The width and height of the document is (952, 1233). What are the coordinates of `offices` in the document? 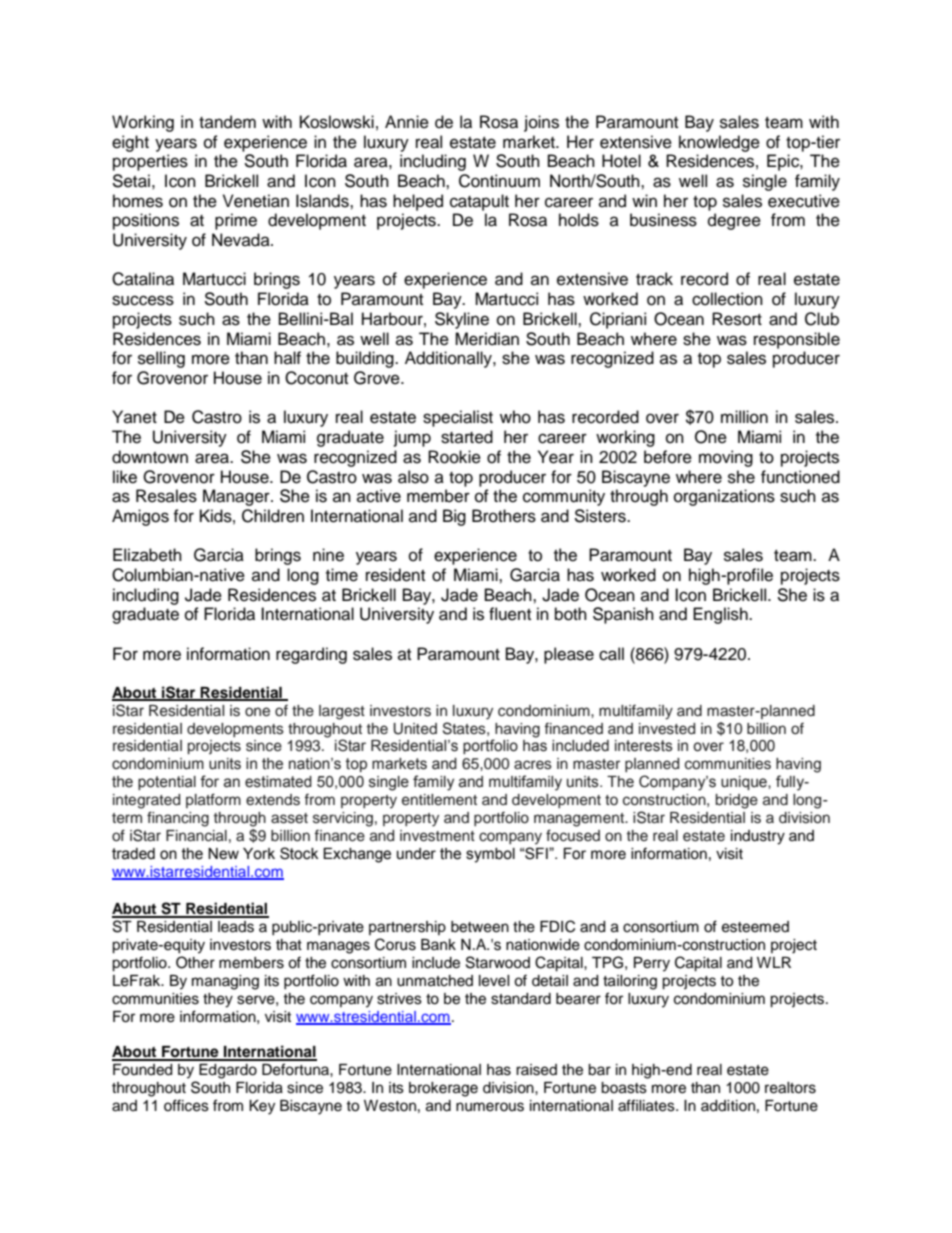 It's located at (186, 1105).
